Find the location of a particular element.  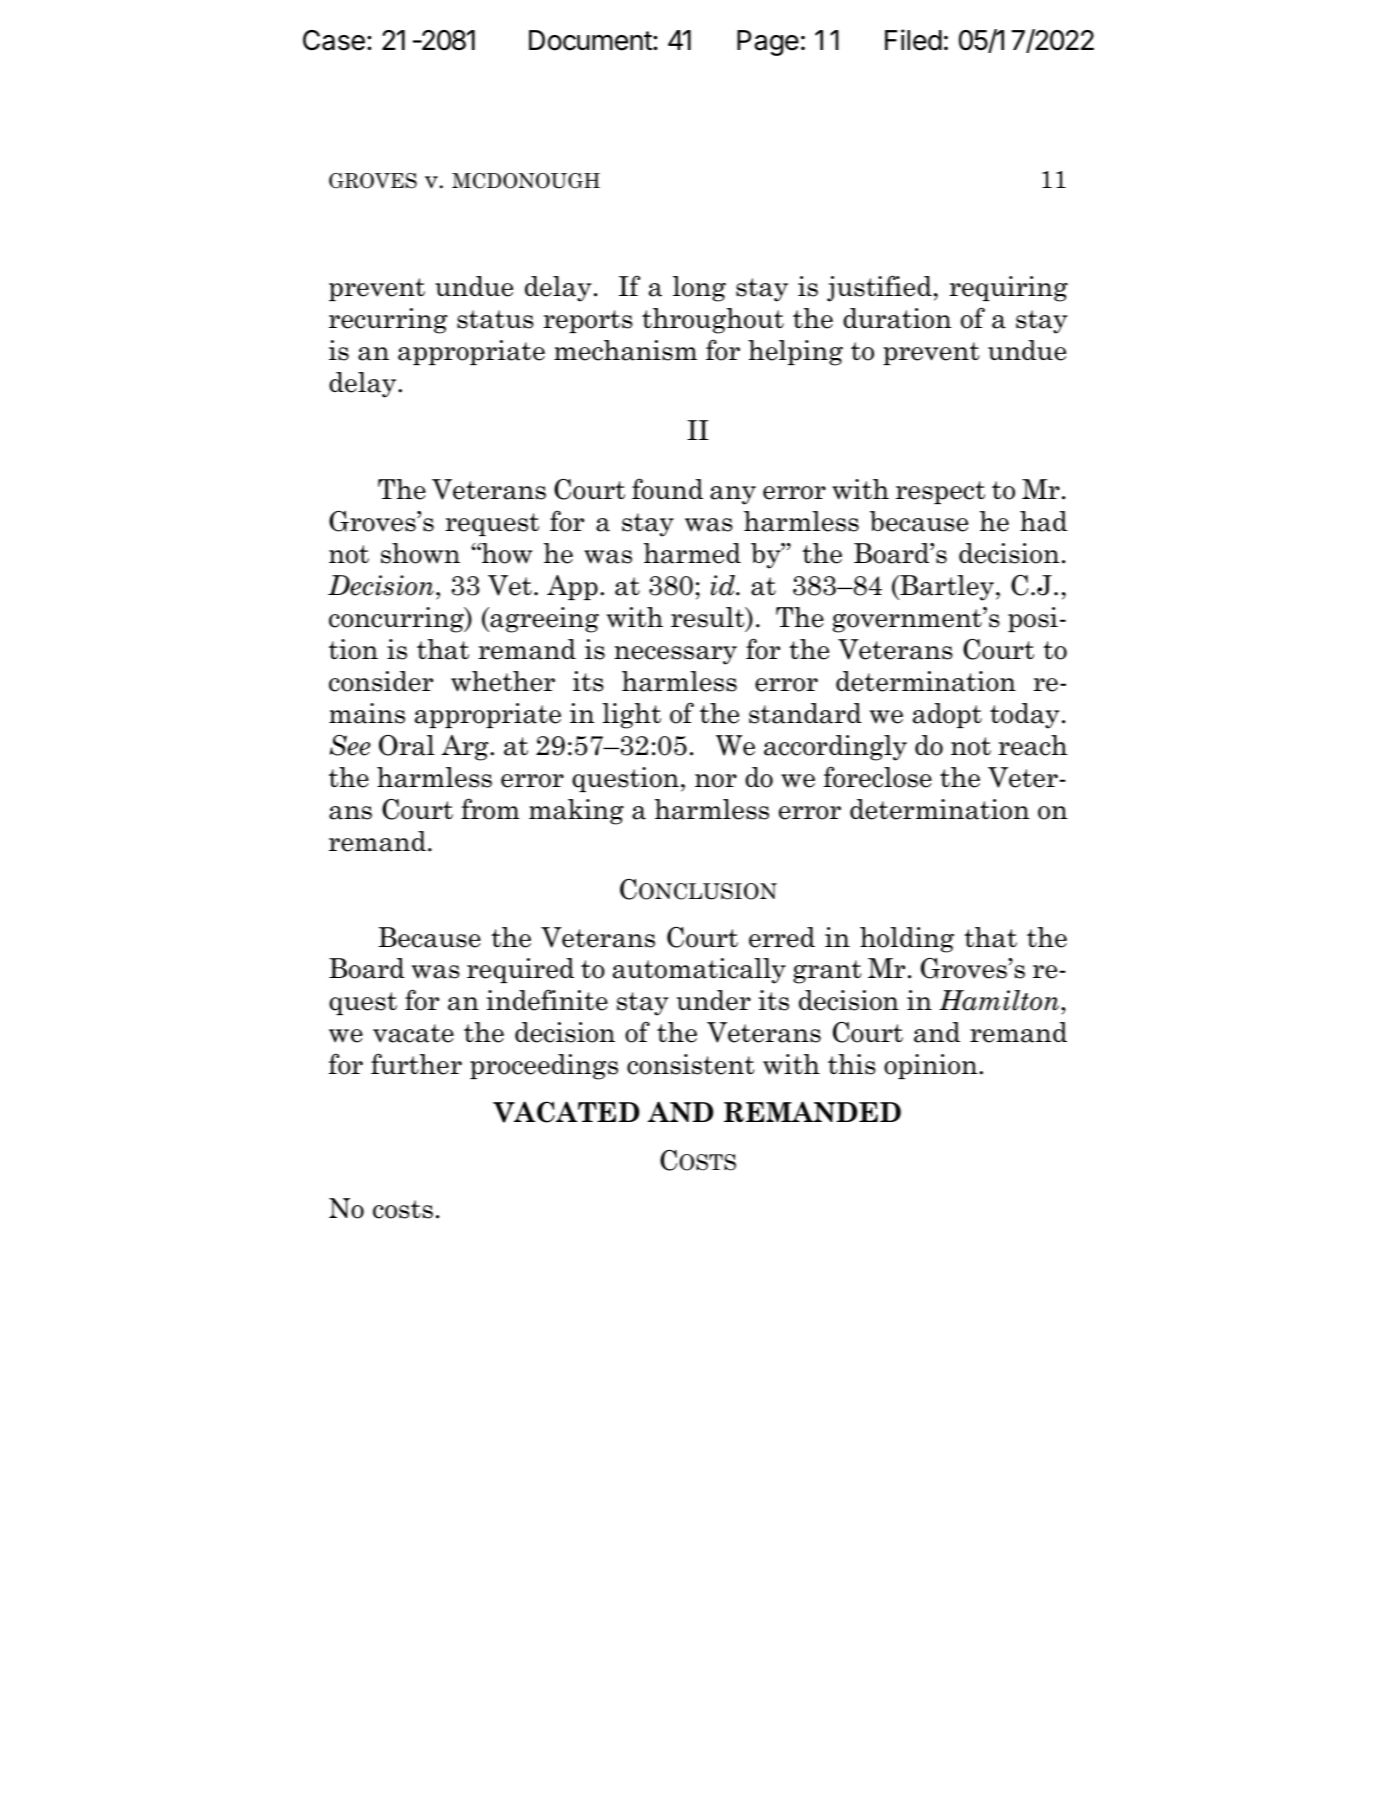

further is located at coordinates (416, 1064).
